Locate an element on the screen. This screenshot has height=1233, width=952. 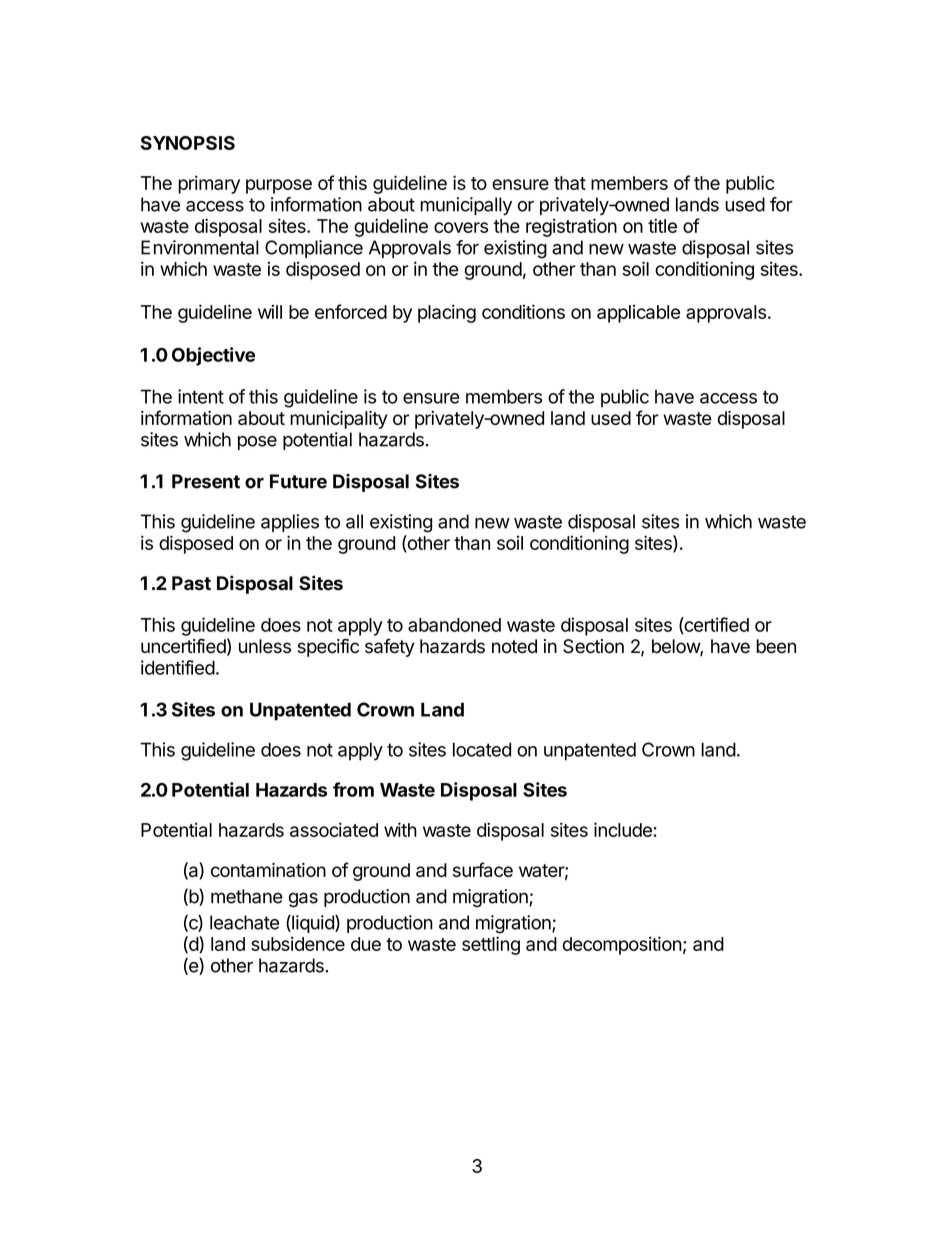
been is located at coordinates (776, 646).
